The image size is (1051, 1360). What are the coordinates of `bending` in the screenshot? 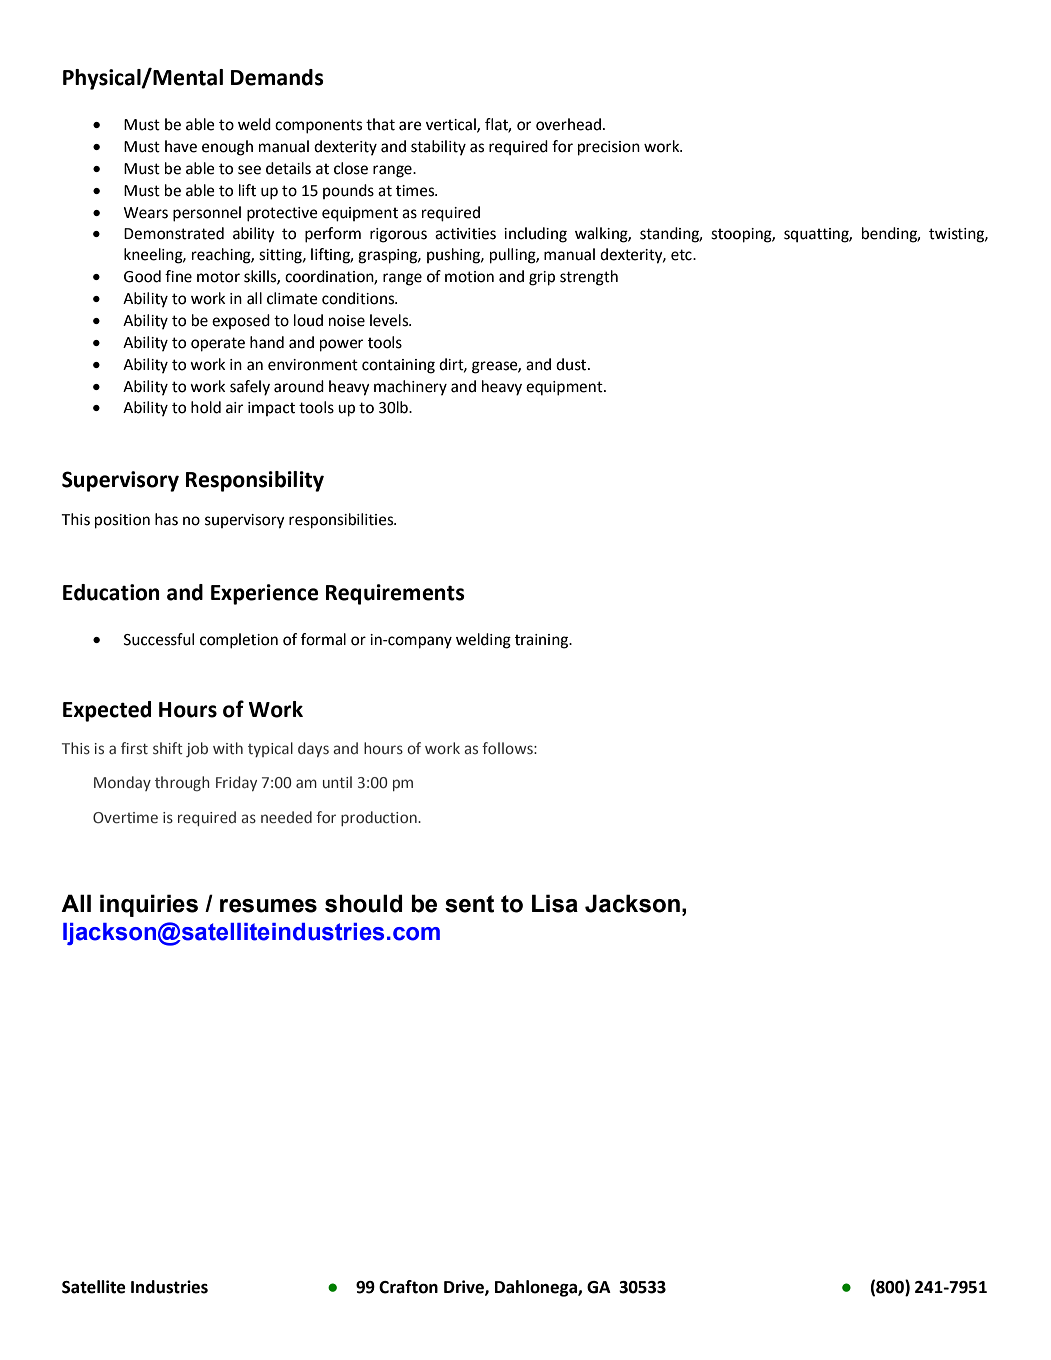 It's located at (891, 235).
